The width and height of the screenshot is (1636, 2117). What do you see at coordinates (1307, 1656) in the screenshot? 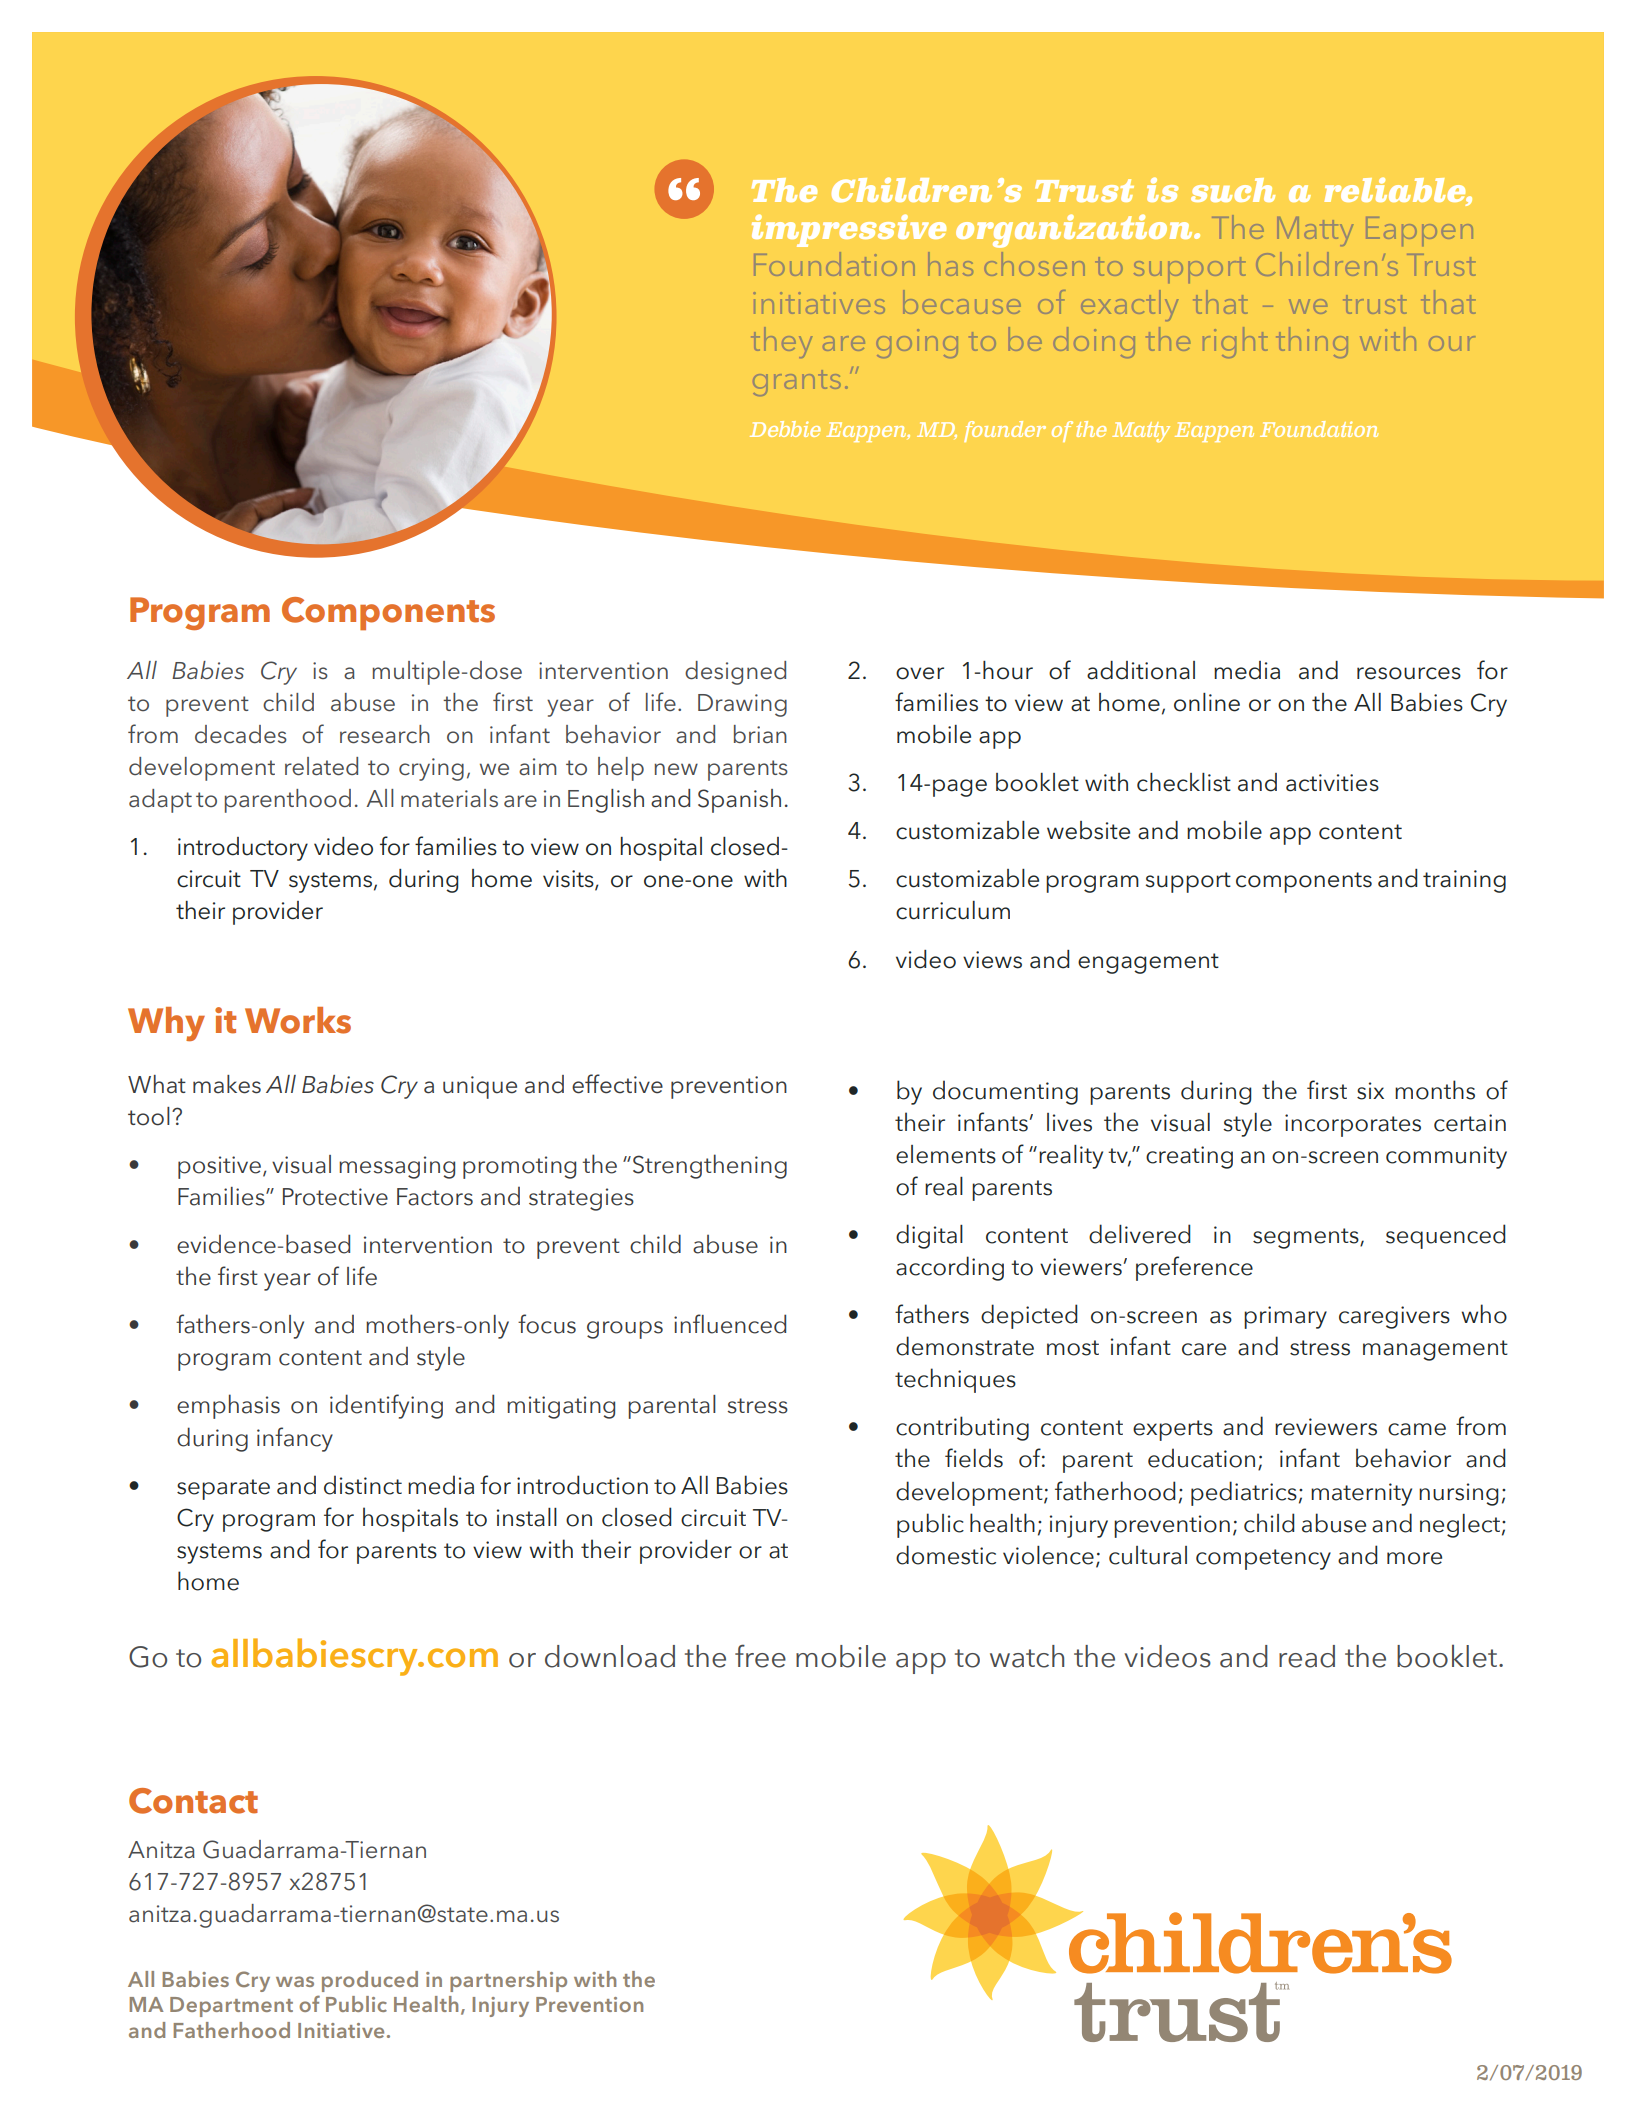
I see `read` at bounding box center [1307, 1656].
